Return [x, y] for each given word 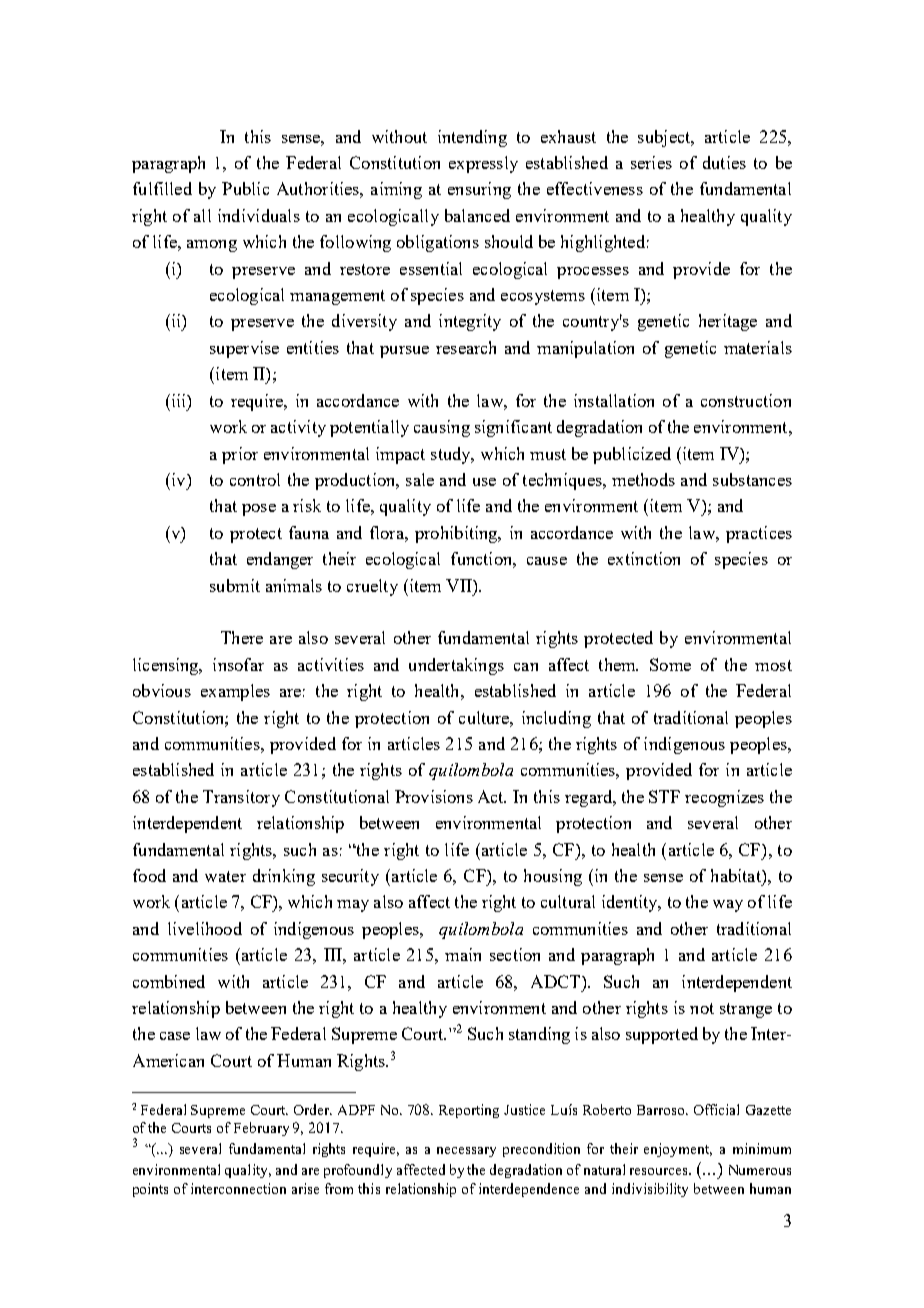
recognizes [724, 798]
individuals [259, 215]
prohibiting [457, 534]
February [261, 1129]
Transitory [241, 798]
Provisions [434, 796]
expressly [483, 164]
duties [724, 162]
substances [752, 479]
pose [259, 510]
